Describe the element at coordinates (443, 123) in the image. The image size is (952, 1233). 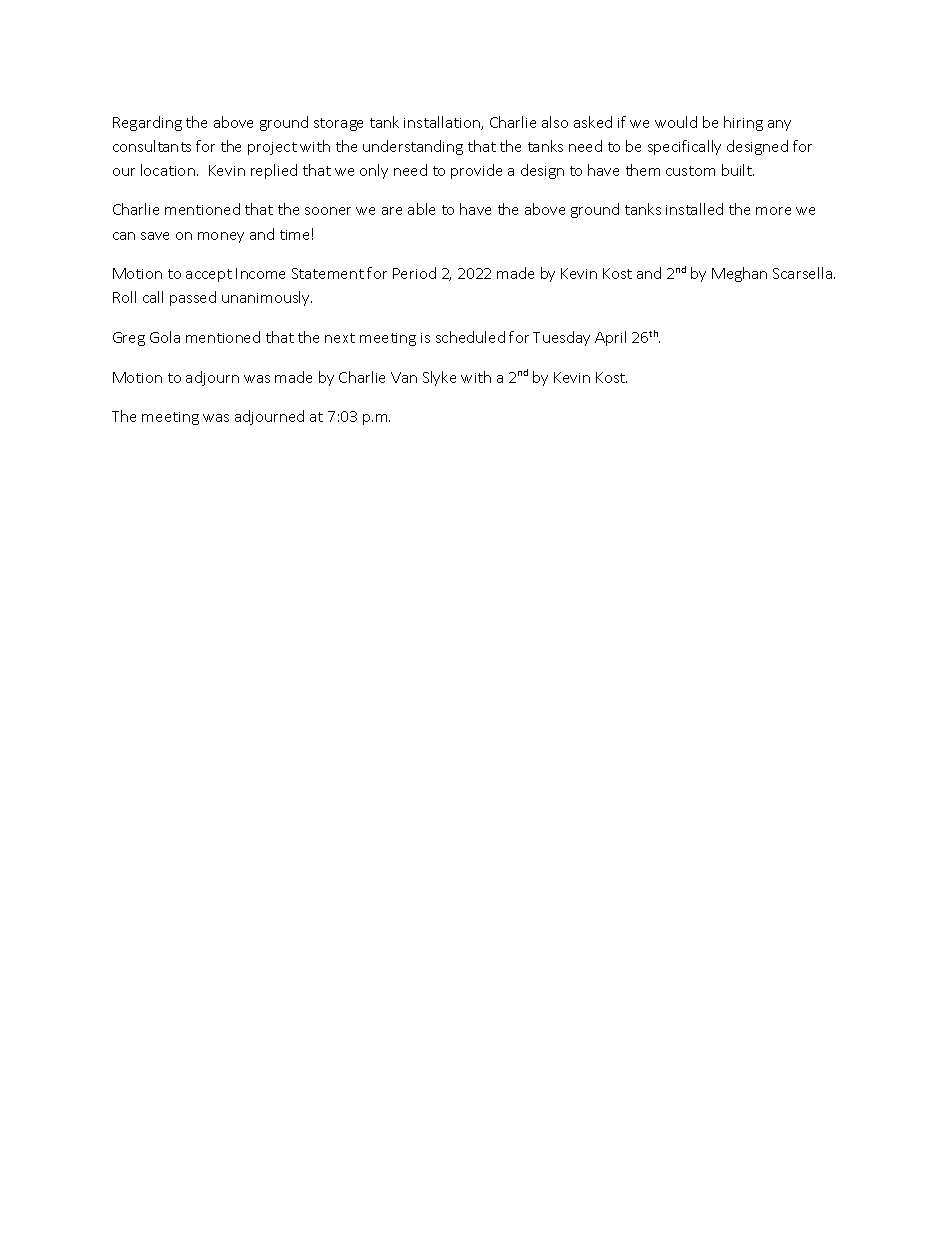
I see `installation` at that location.
